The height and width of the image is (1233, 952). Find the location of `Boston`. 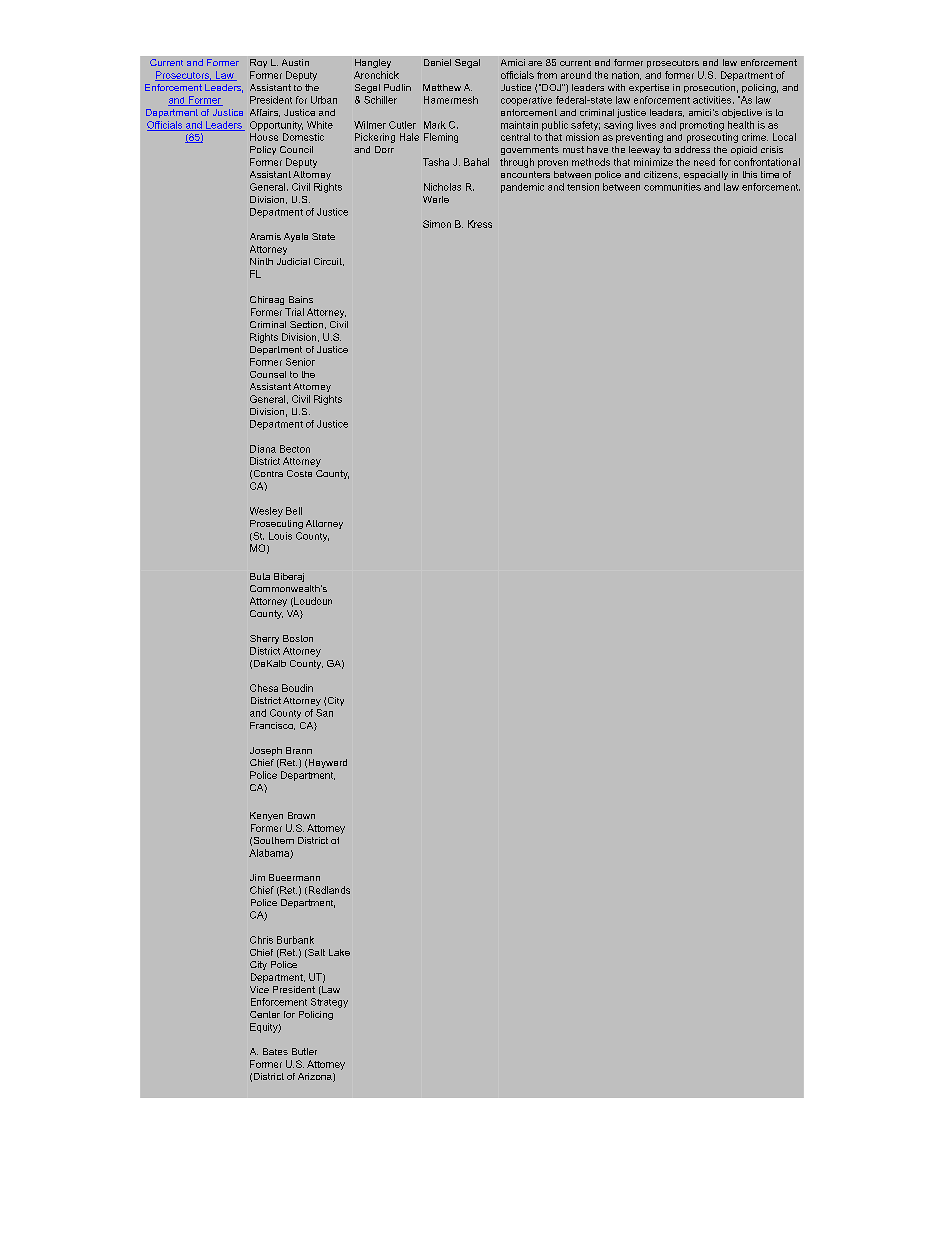

Boston is located at coordinates (298, 638).
